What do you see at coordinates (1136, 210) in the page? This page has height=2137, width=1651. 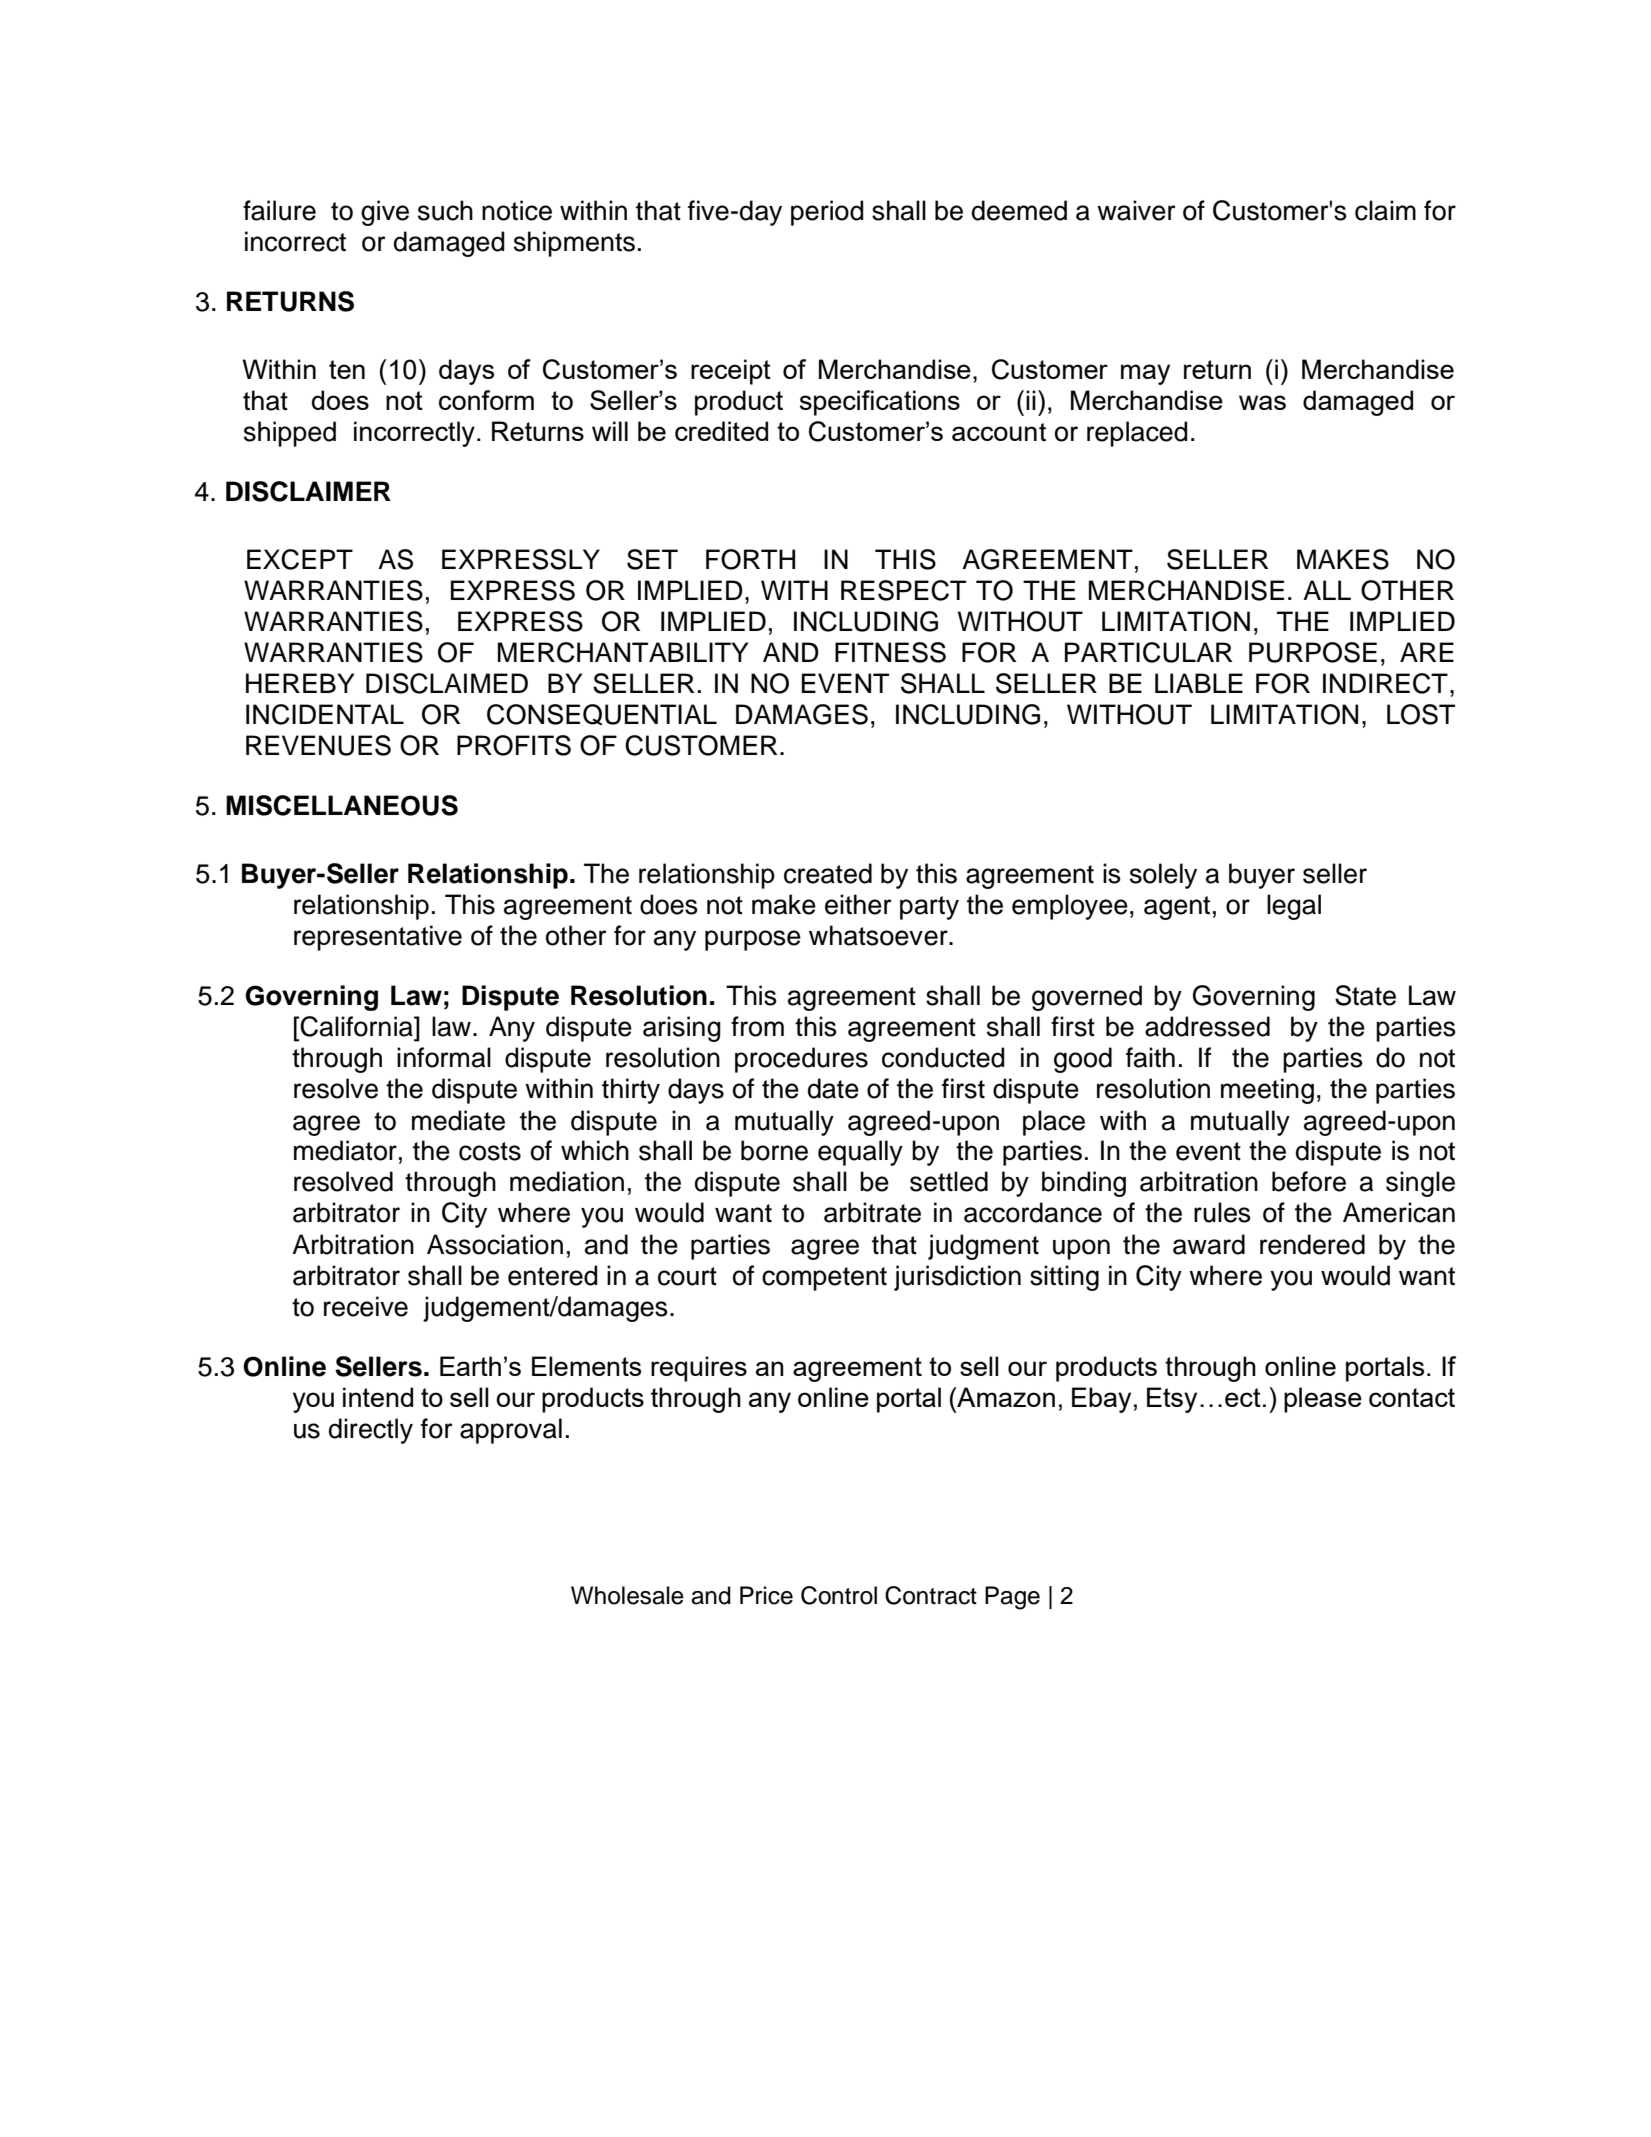 I see `waiver` at bounding box center [1136, 210].
